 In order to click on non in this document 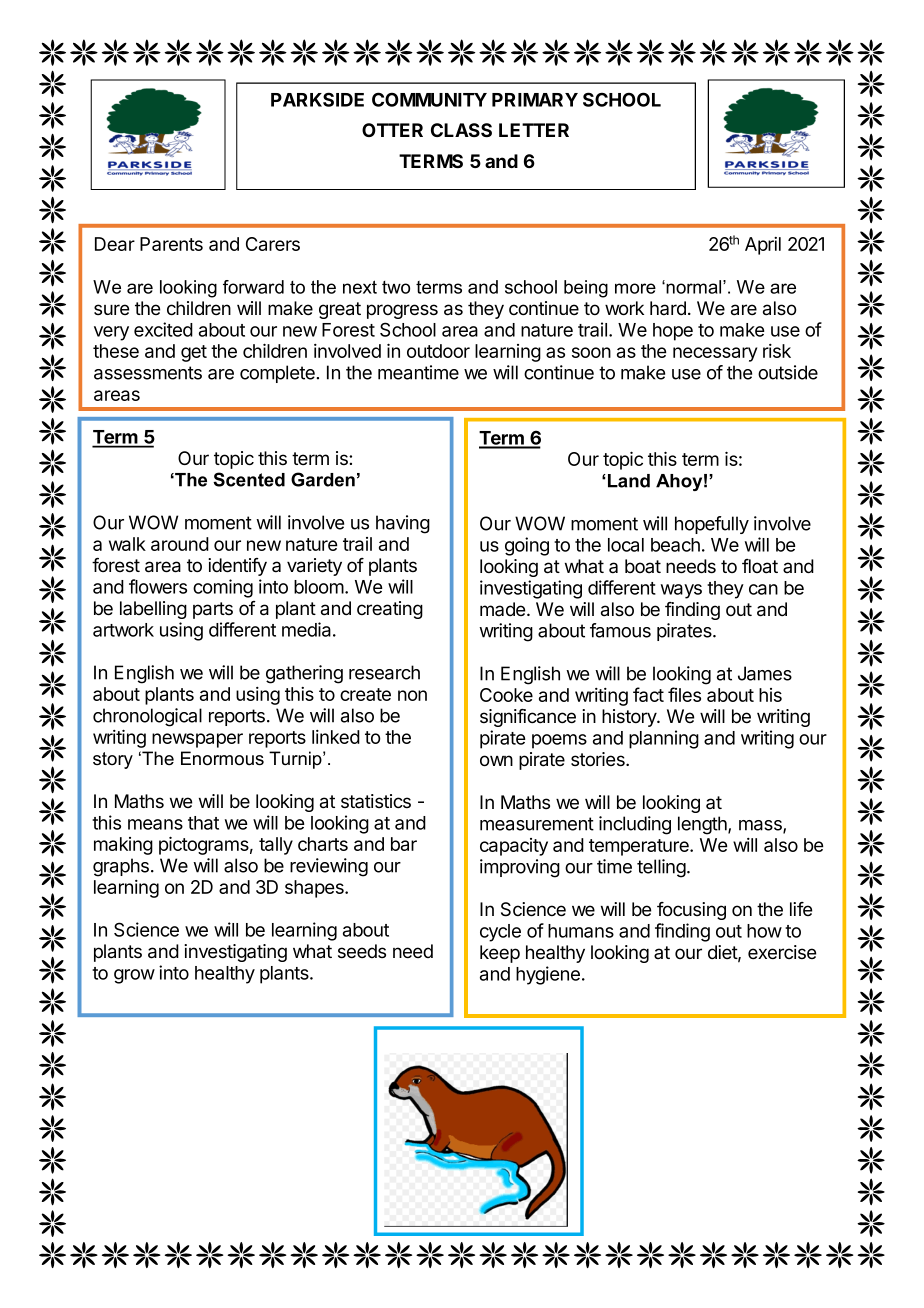, I will do `click(412, 695)`.
